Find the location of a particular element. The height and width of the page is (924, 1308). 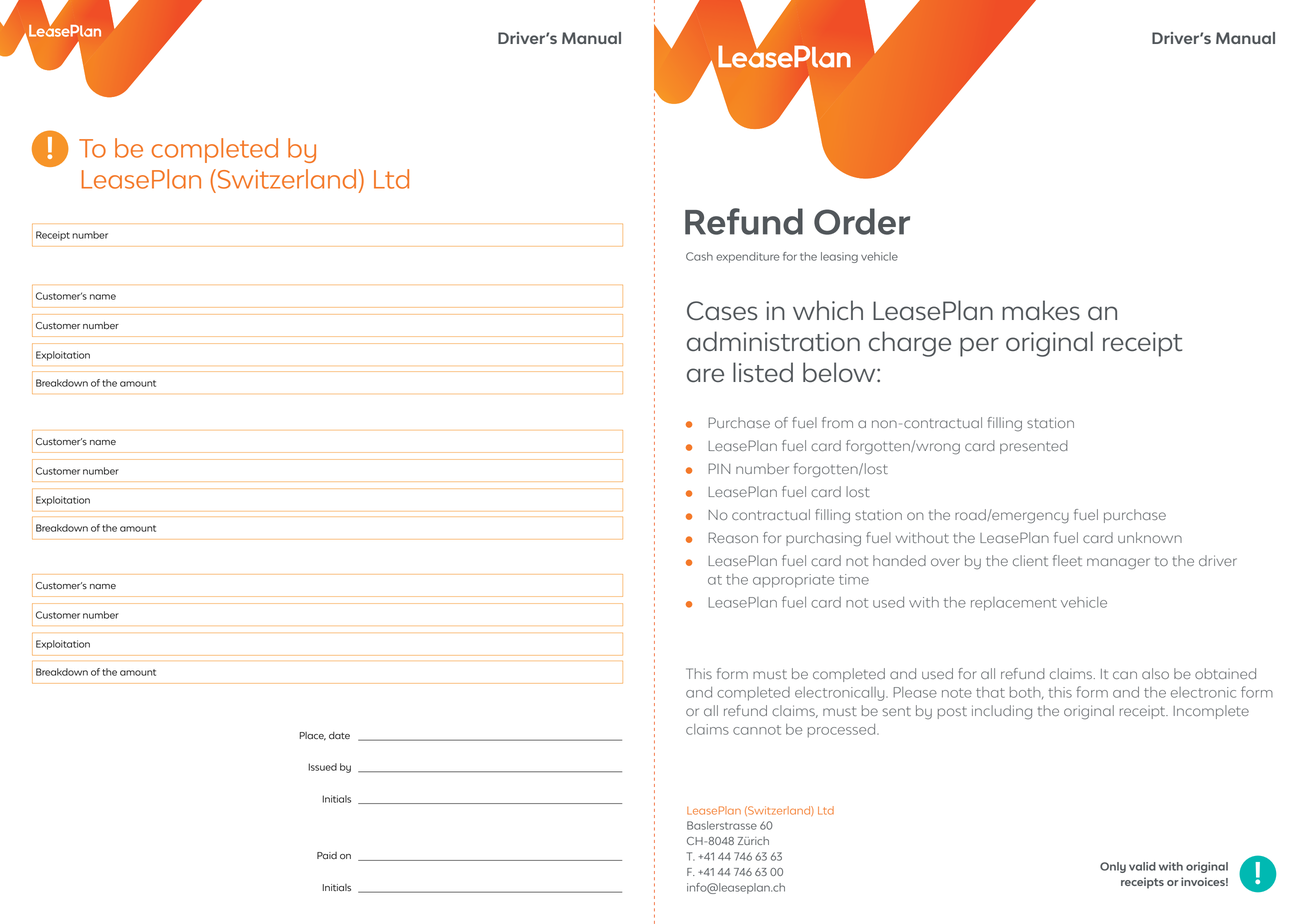

makes is located at coordinates (1041, 310).
